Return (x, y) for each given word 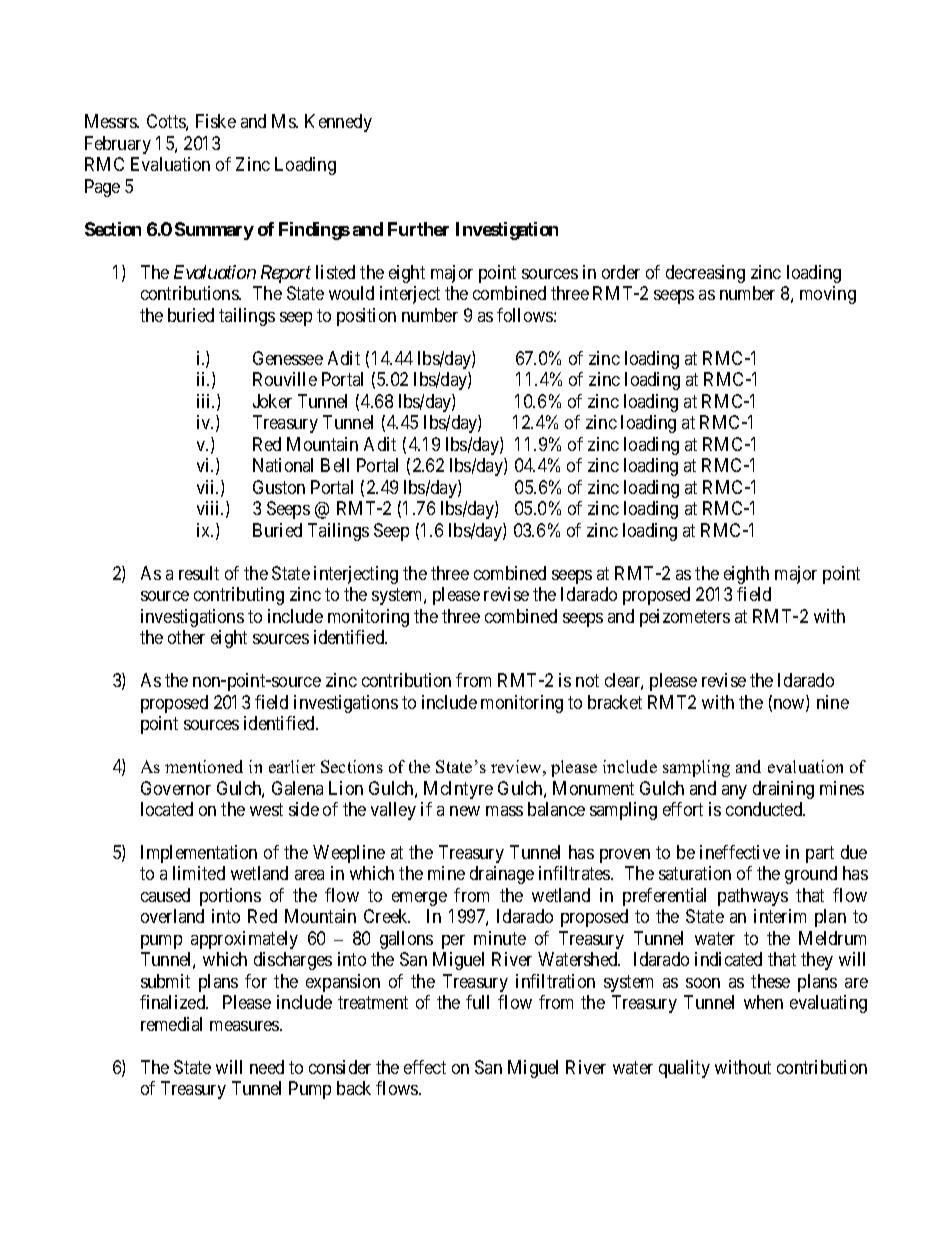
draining (783, 790)
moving (828, 295)
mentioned (204, 766)
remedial (171, 1024)
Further (418, 229)
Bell (335, 465)
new (465, 811)
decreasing (705, 274)
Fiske (216, 121)
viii (210, 508)
